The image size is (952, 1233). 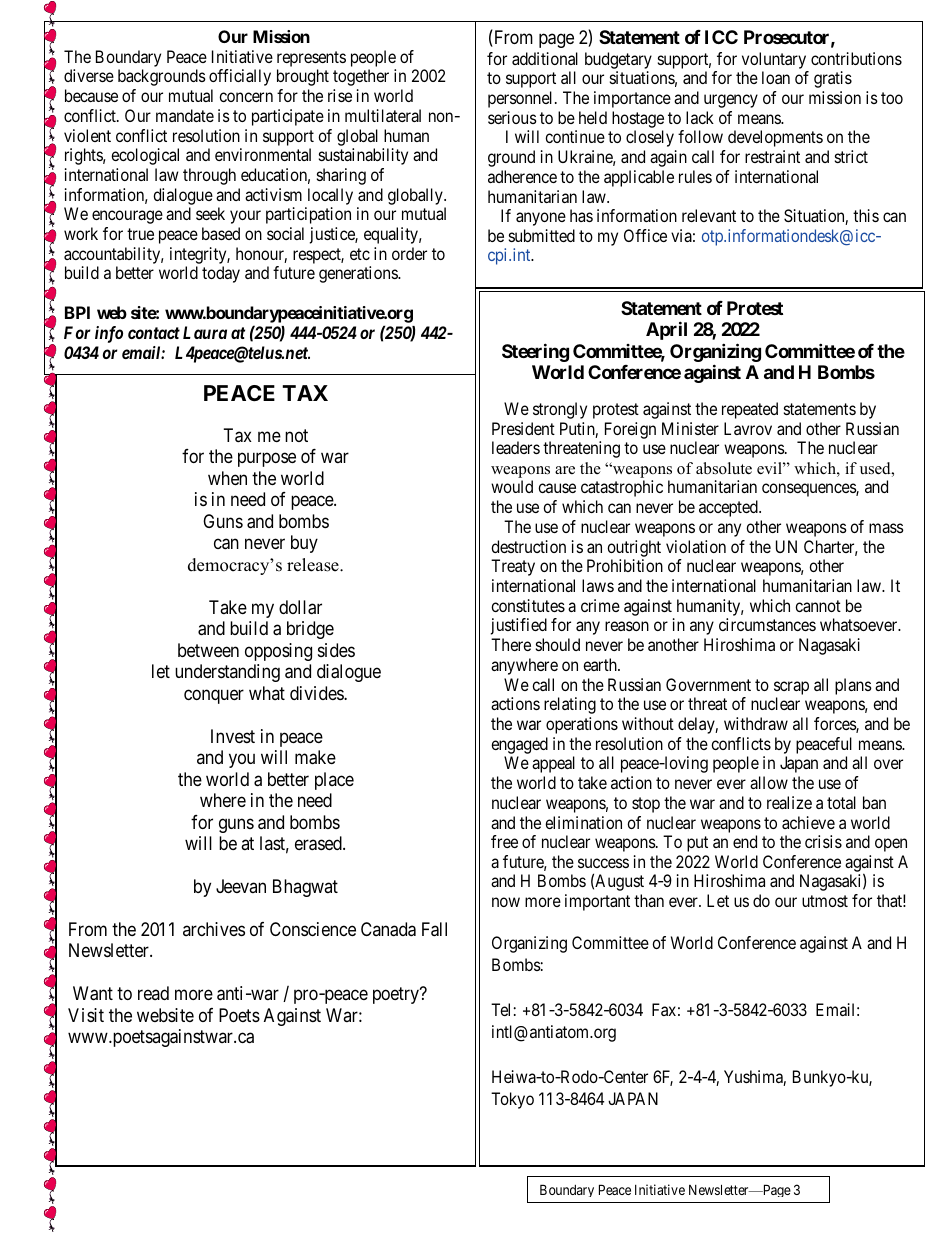 I want to click on utmost, so click(x=825, y=901).
